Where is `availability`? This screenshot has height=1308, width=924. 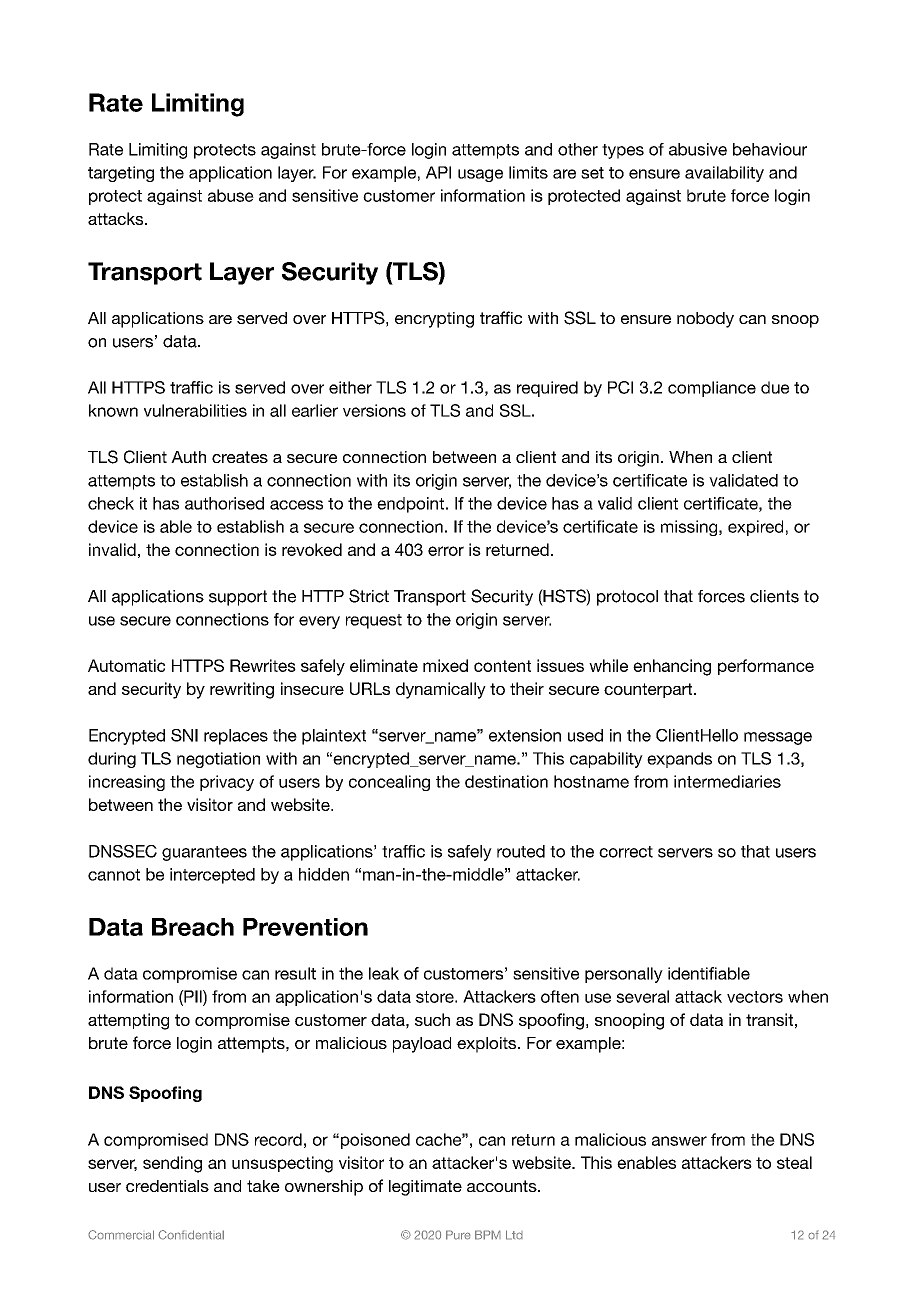 availability is located at coordinates (724, 174).
